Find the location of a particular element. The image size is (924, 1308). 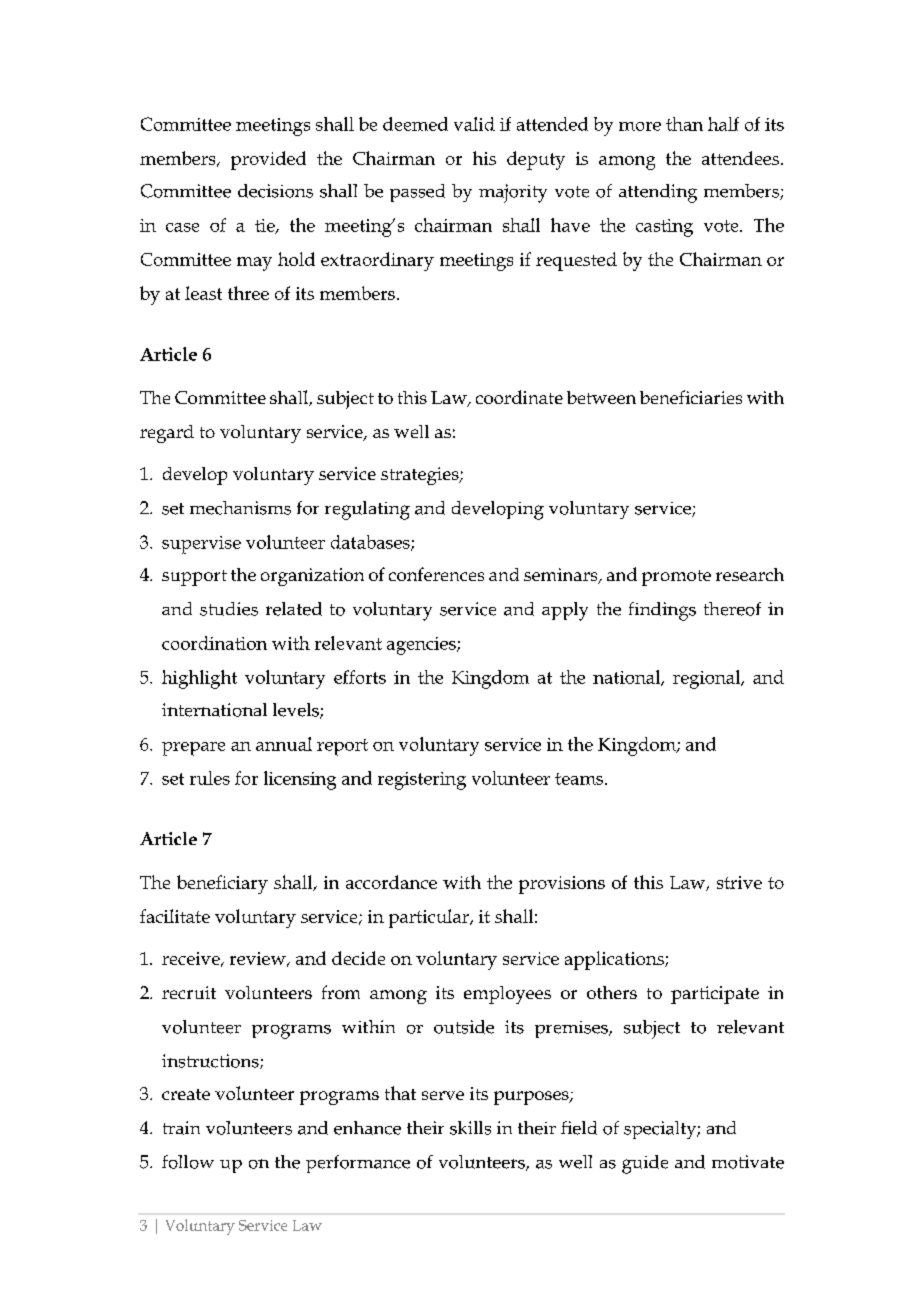

valid is located at coordinates (474, 124).
